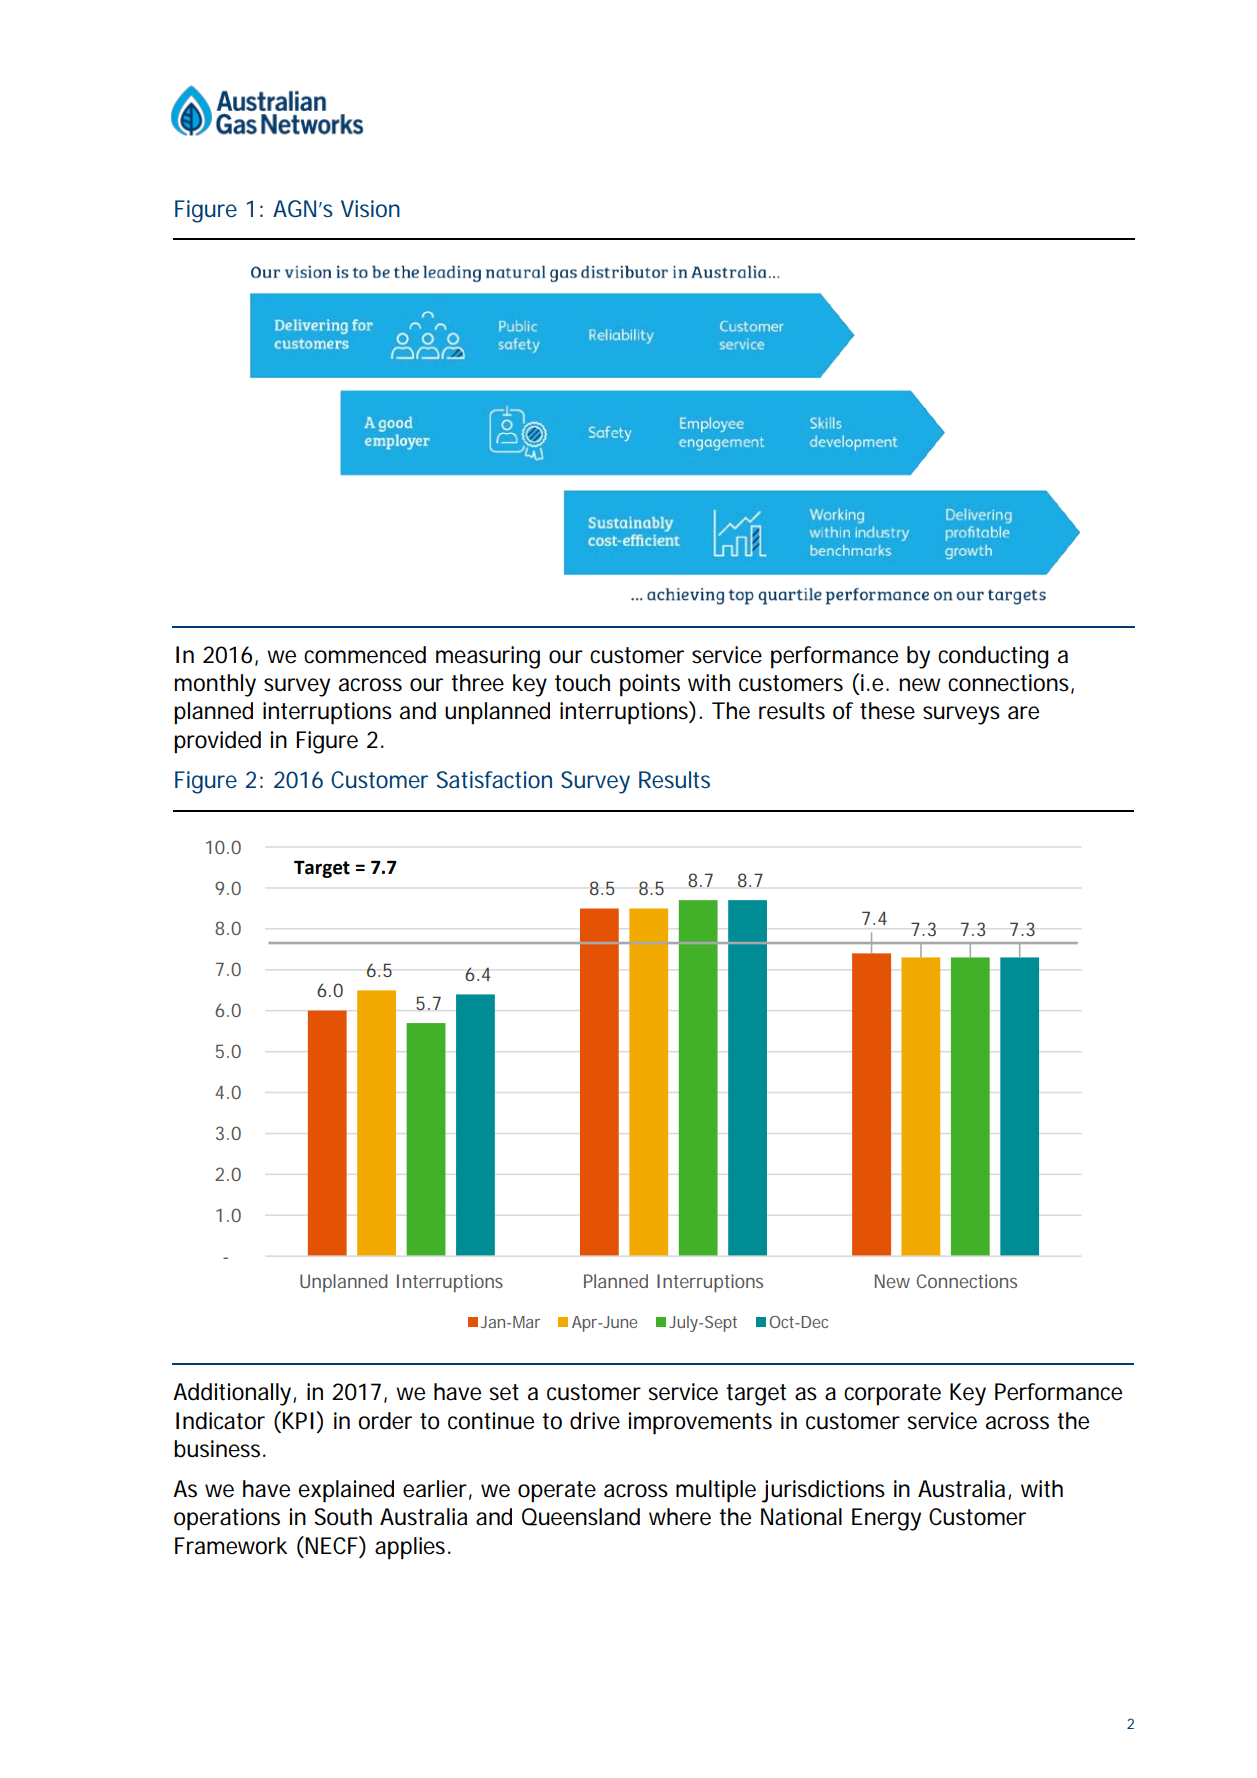  I want to click on conducting, so click(993, 657).
